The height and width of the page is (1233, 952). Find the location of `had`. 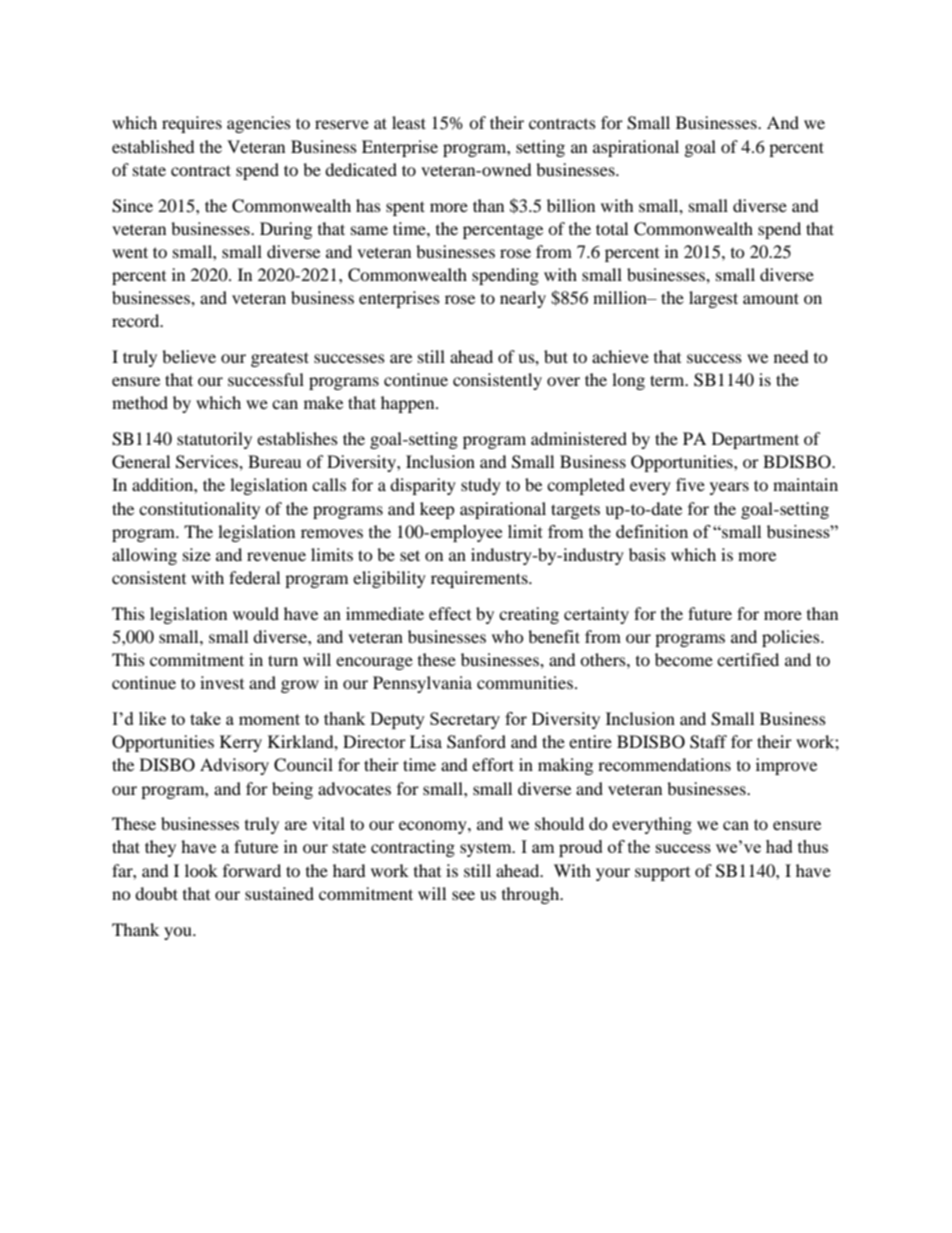

had is located at coordinates (779, 846).
